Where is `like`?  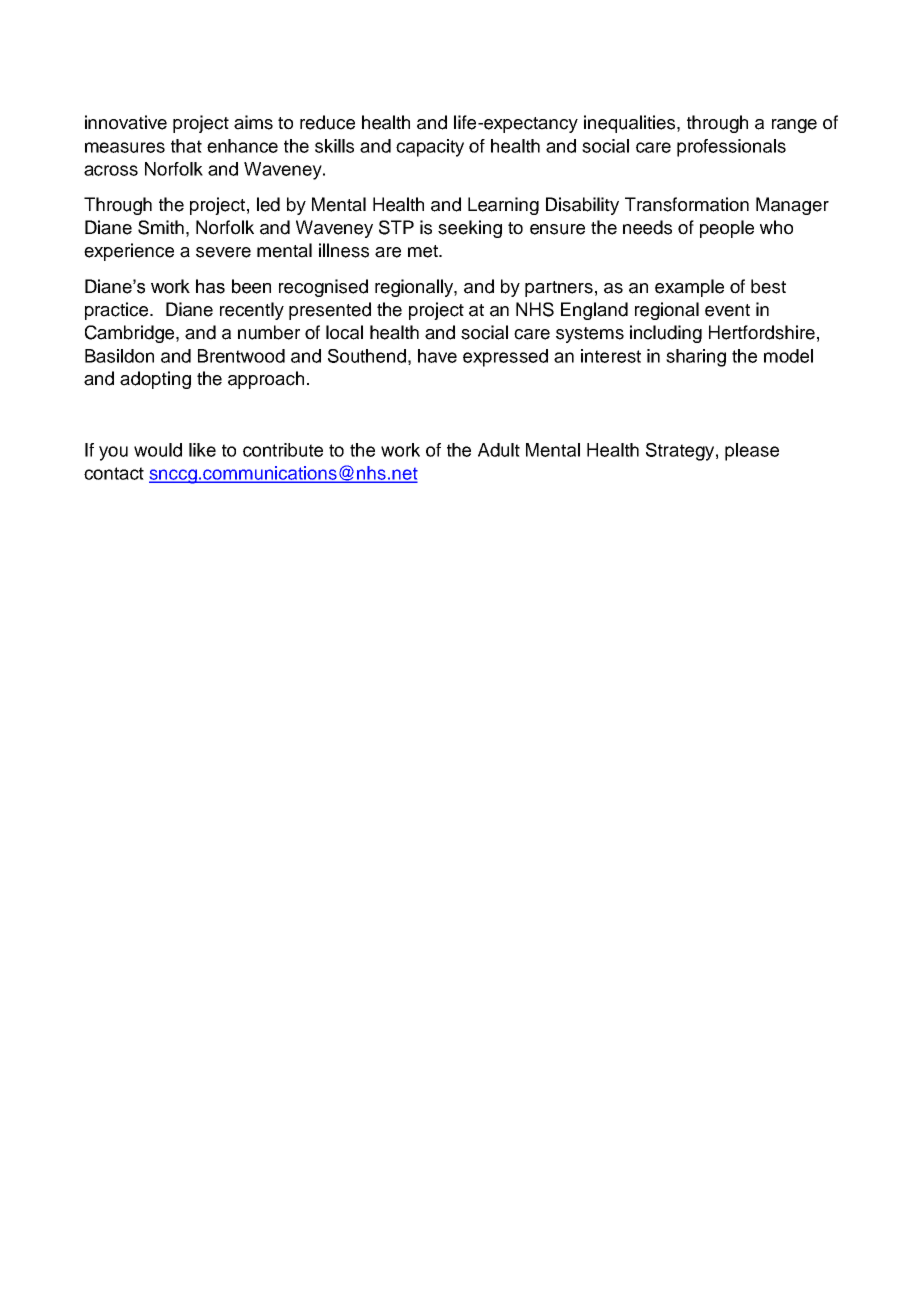 like is located at coordinates (202, 450).
